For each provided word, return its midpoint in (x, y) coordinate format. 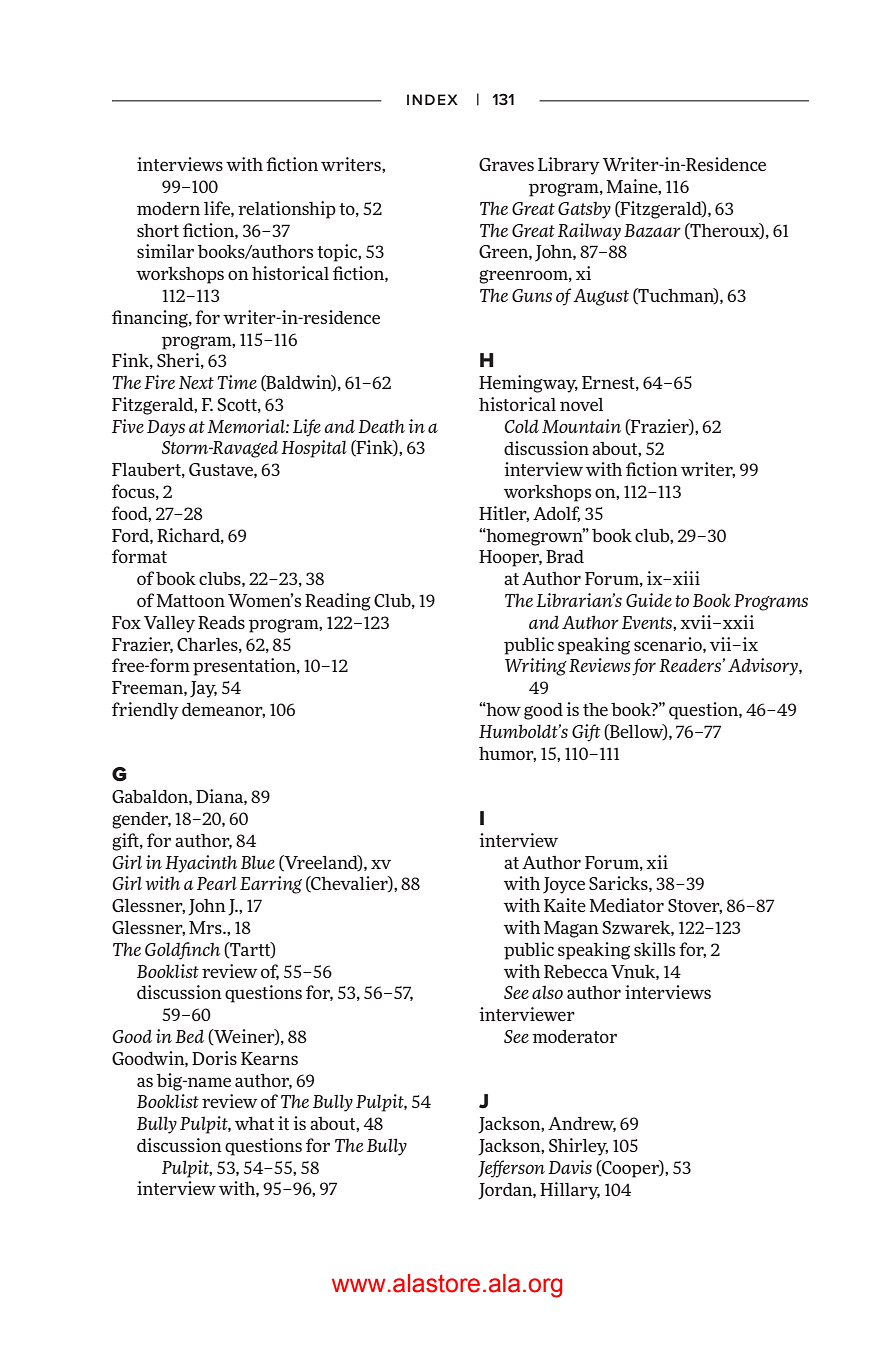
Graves (506, 164)
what (254, 1123)
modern (168, 208)
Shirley (578, 1147)
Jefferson (511, 1169)
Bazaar (652, 230)
